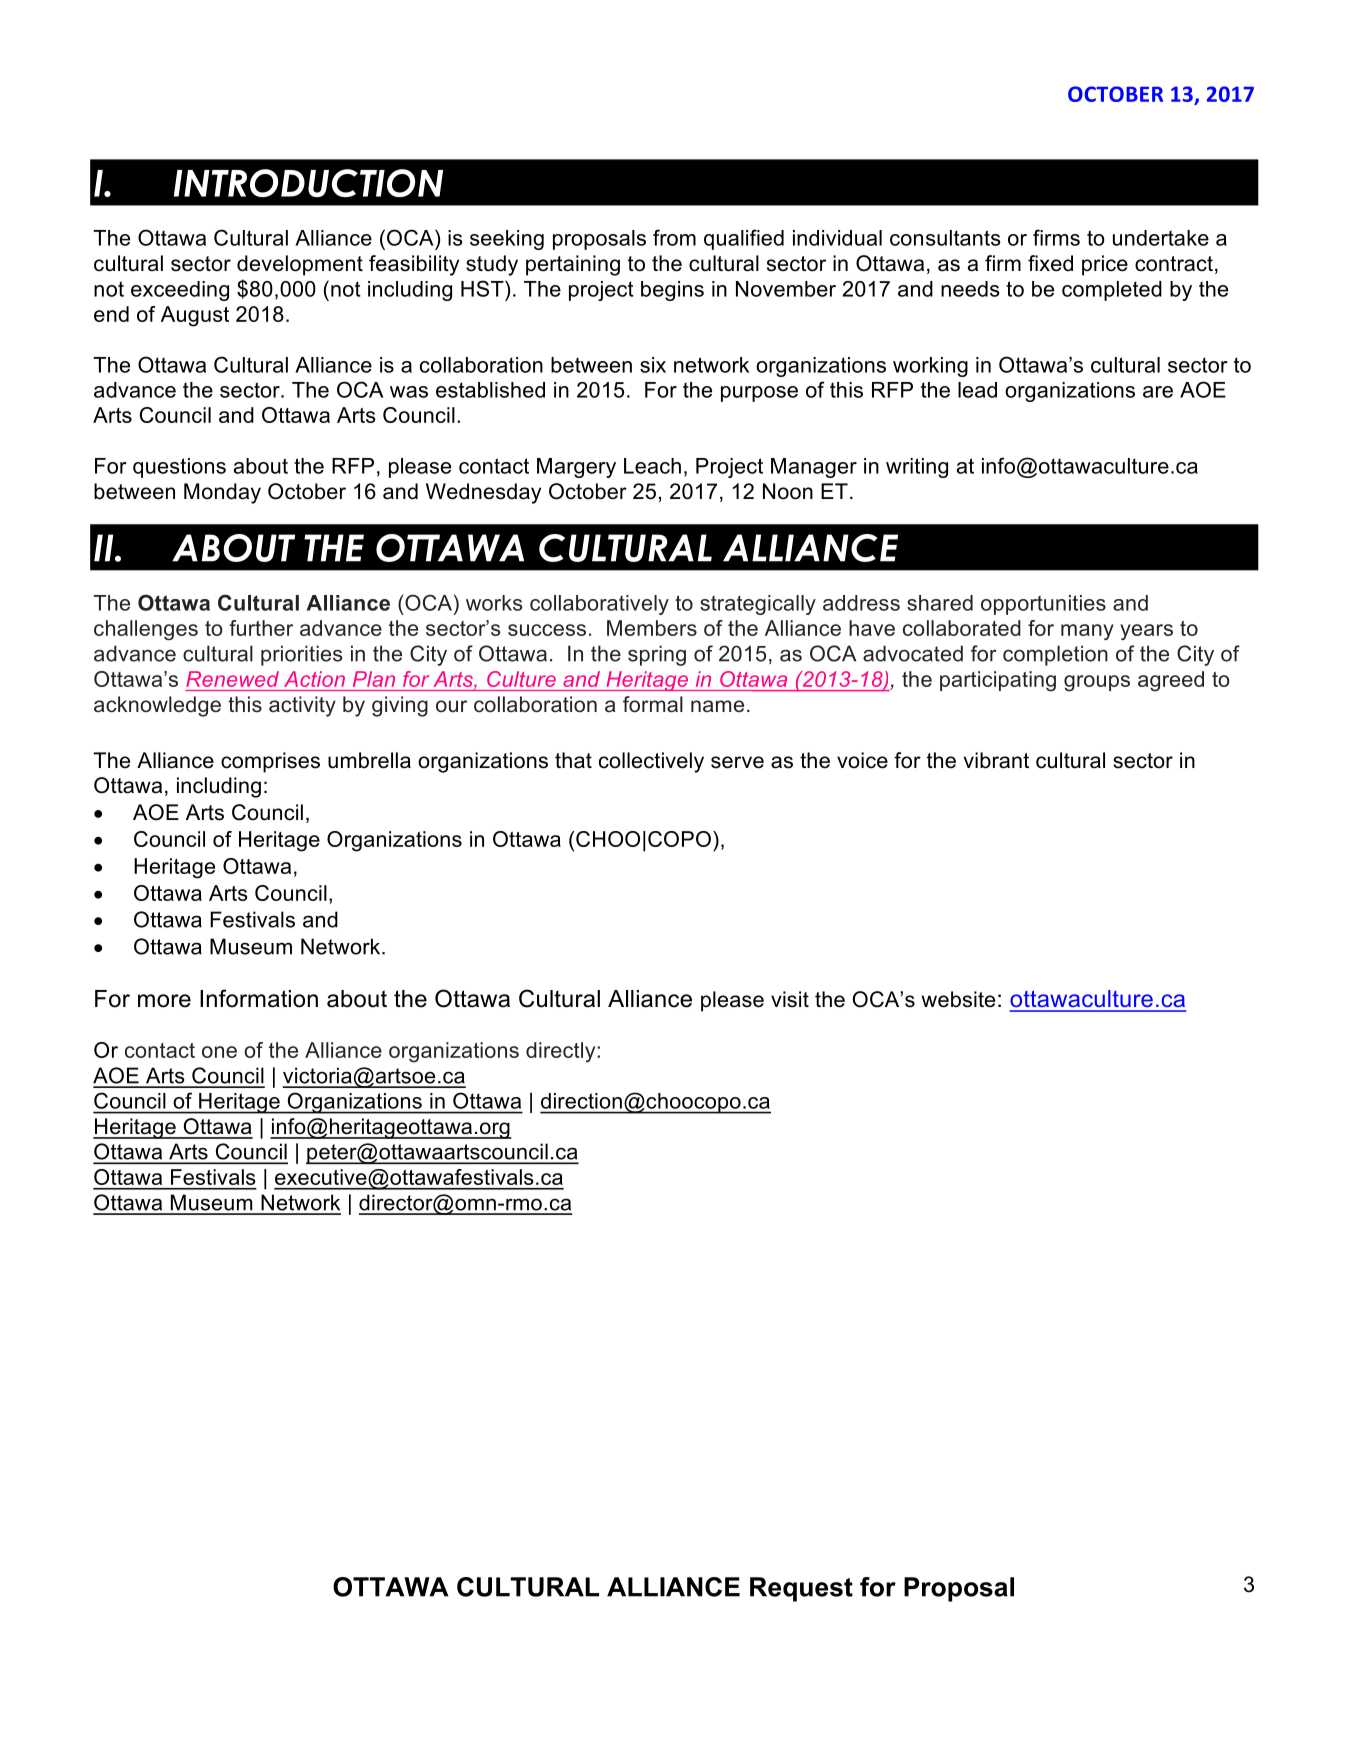 This screenshot has height=1745, width=1349. I want to click on collectively, so click(651, 762).
